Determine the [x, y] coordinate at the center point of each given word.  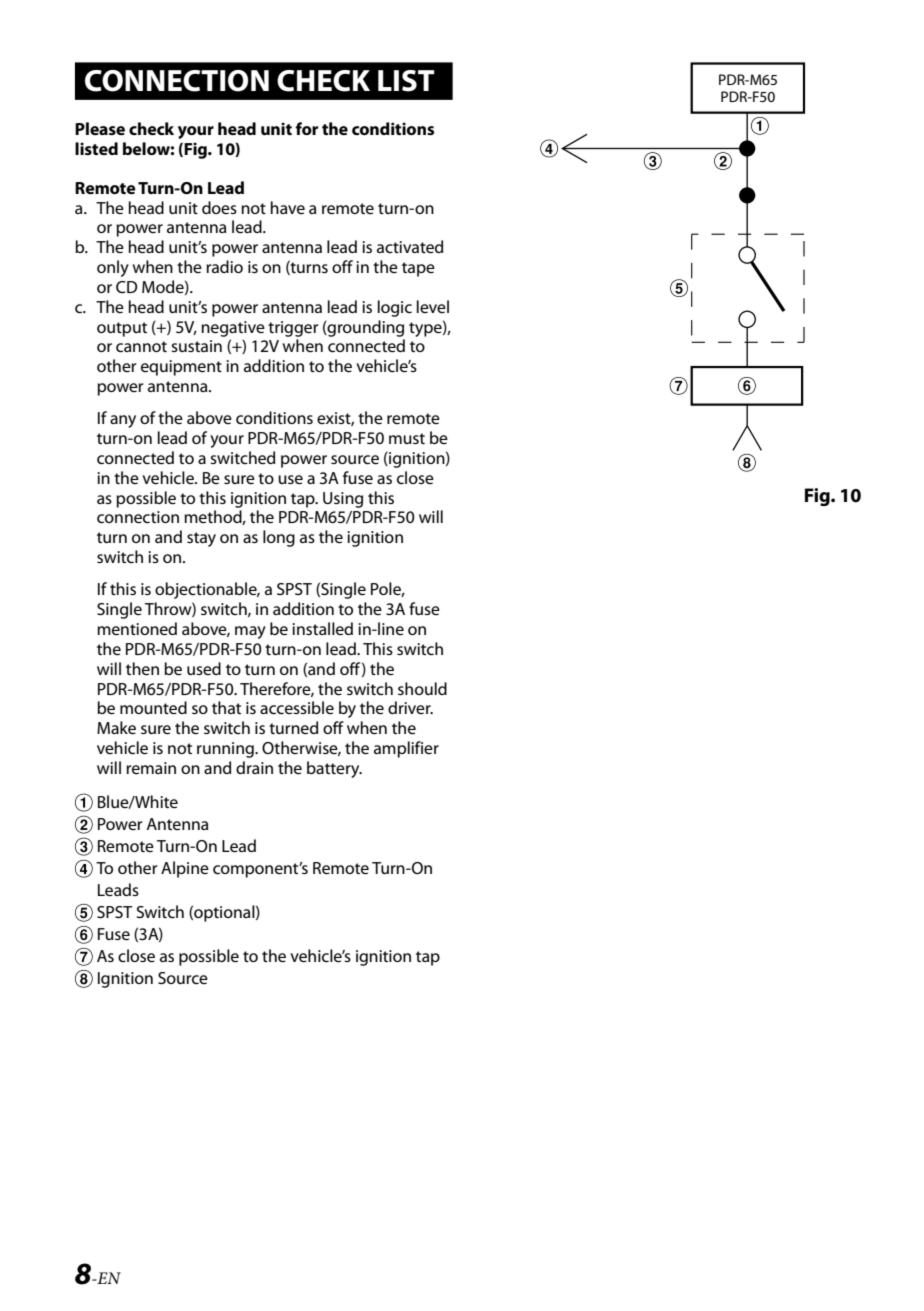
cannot [141, 346]
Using [343, 500]
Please [100, 128]
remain [151, 768]
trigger [293, 329]
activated [410, 246]
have [288, 207]
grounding [365, 328]
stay [201, 539]
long [279, 538]
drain [254, 767]
